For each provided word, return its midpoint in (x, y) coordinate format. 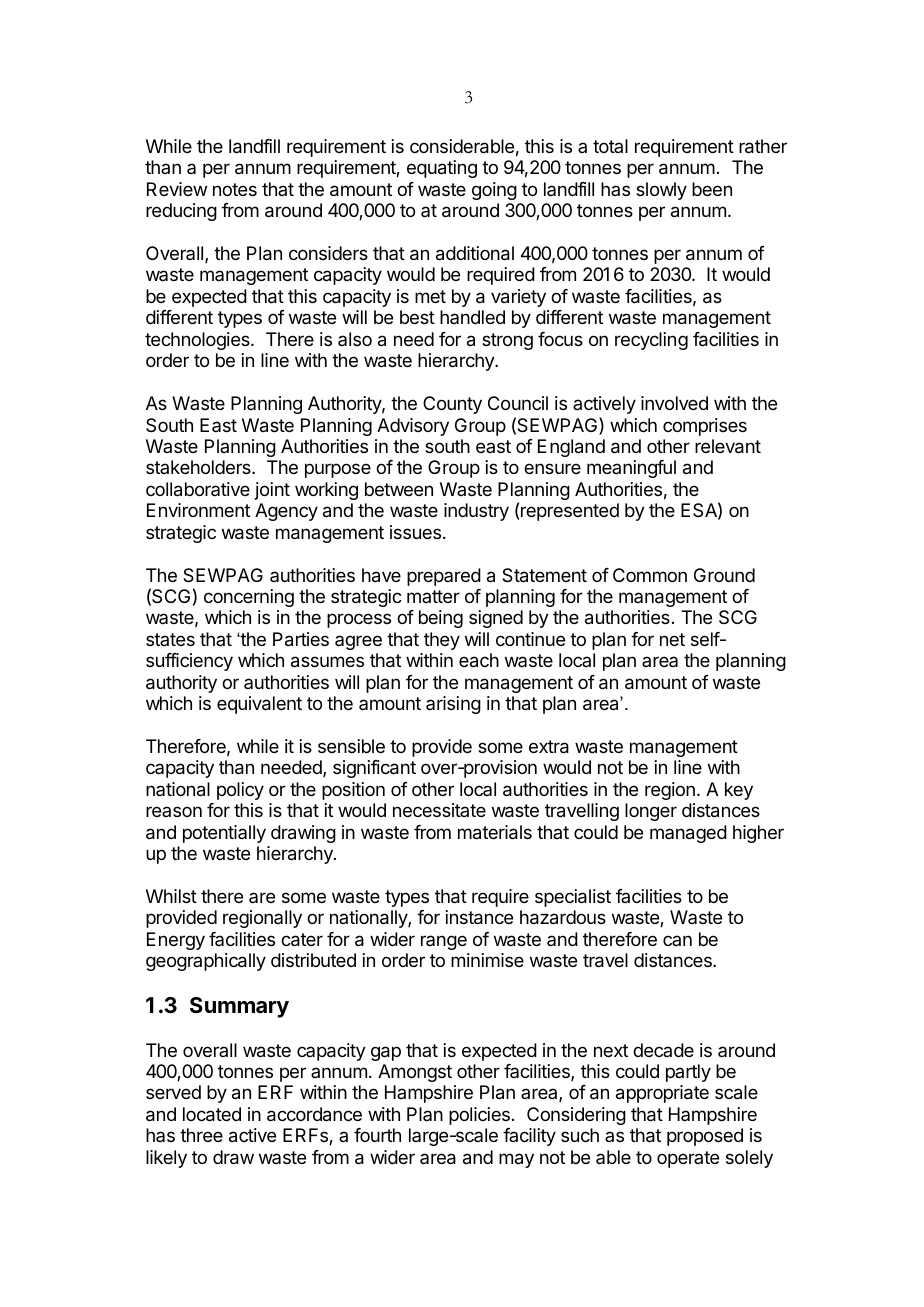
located (212, 1114)
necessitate (439, 810)
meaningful (631, 469)
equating (442, 169)
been (712, 189)
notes (235, 189)
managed (688, 834)
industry (476, 512)
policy (240, 791)
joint (272, 491)
